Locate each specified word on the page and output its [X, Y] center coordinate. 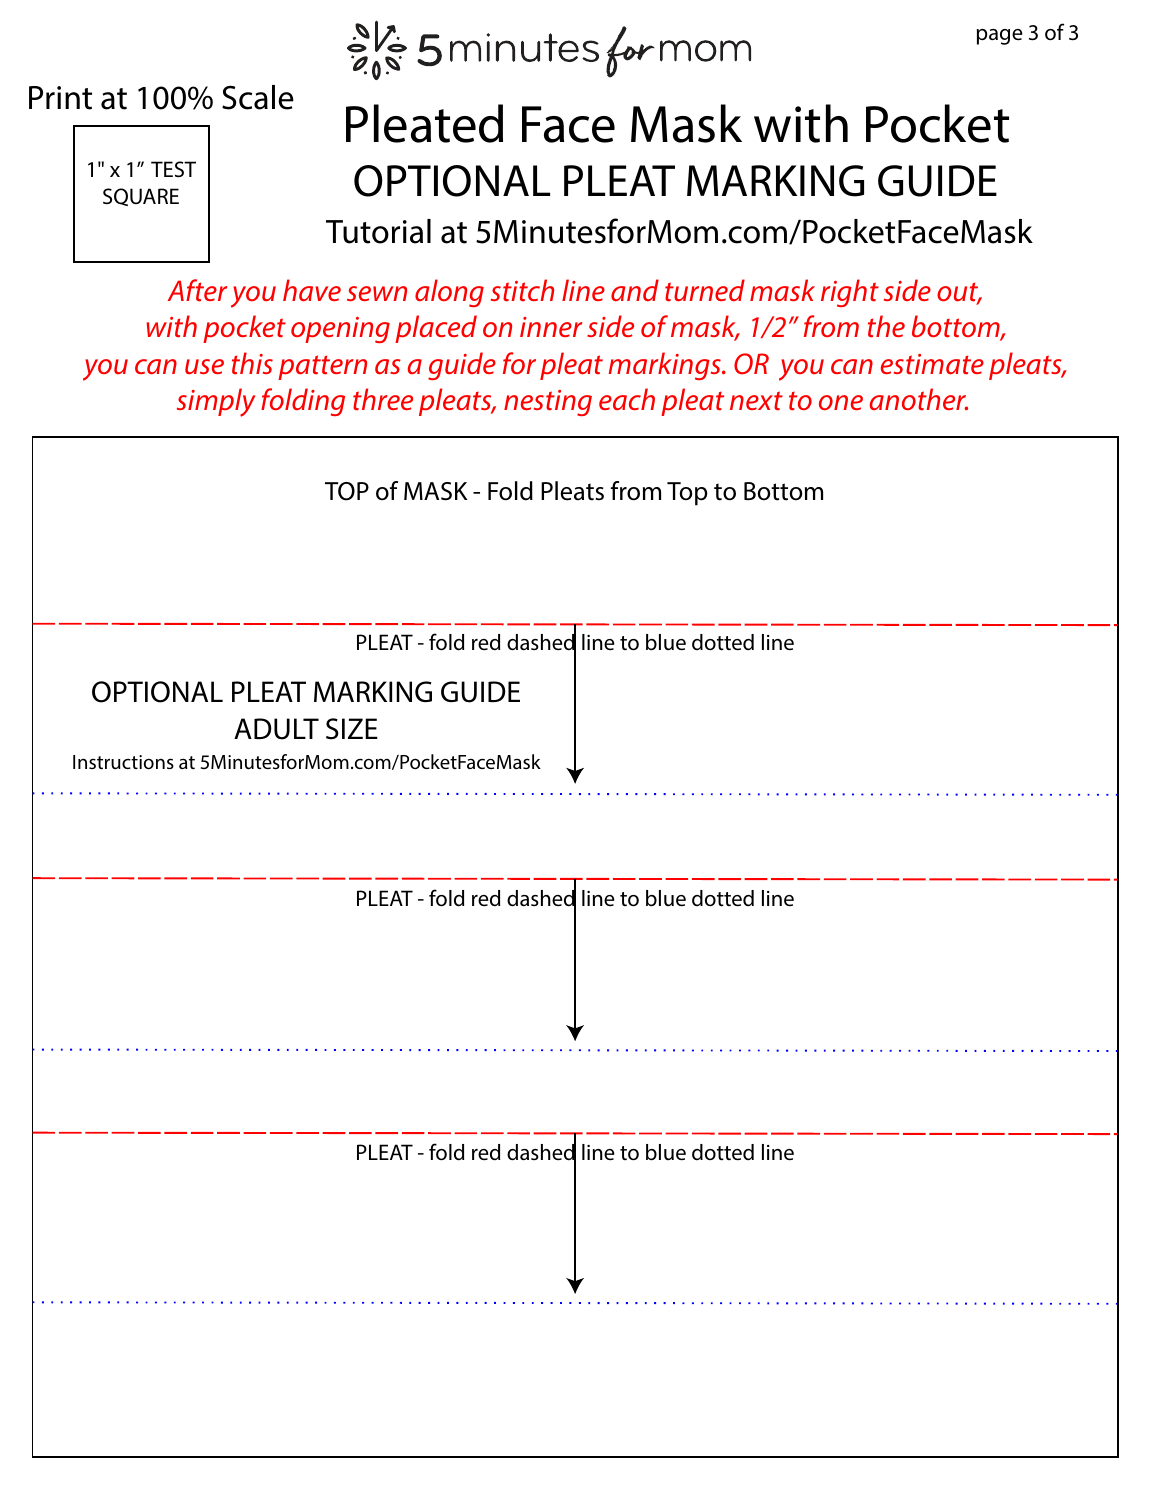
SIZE [352, 729]
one [841, 403]
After [197, 290]
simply [216, 402]
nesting [548, 403]
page [1000, 37]
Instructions [123, 762]
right [850, 293]
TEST [173, 169]
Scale [258, 97]
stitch [522, 290]
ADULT [276, 729]
